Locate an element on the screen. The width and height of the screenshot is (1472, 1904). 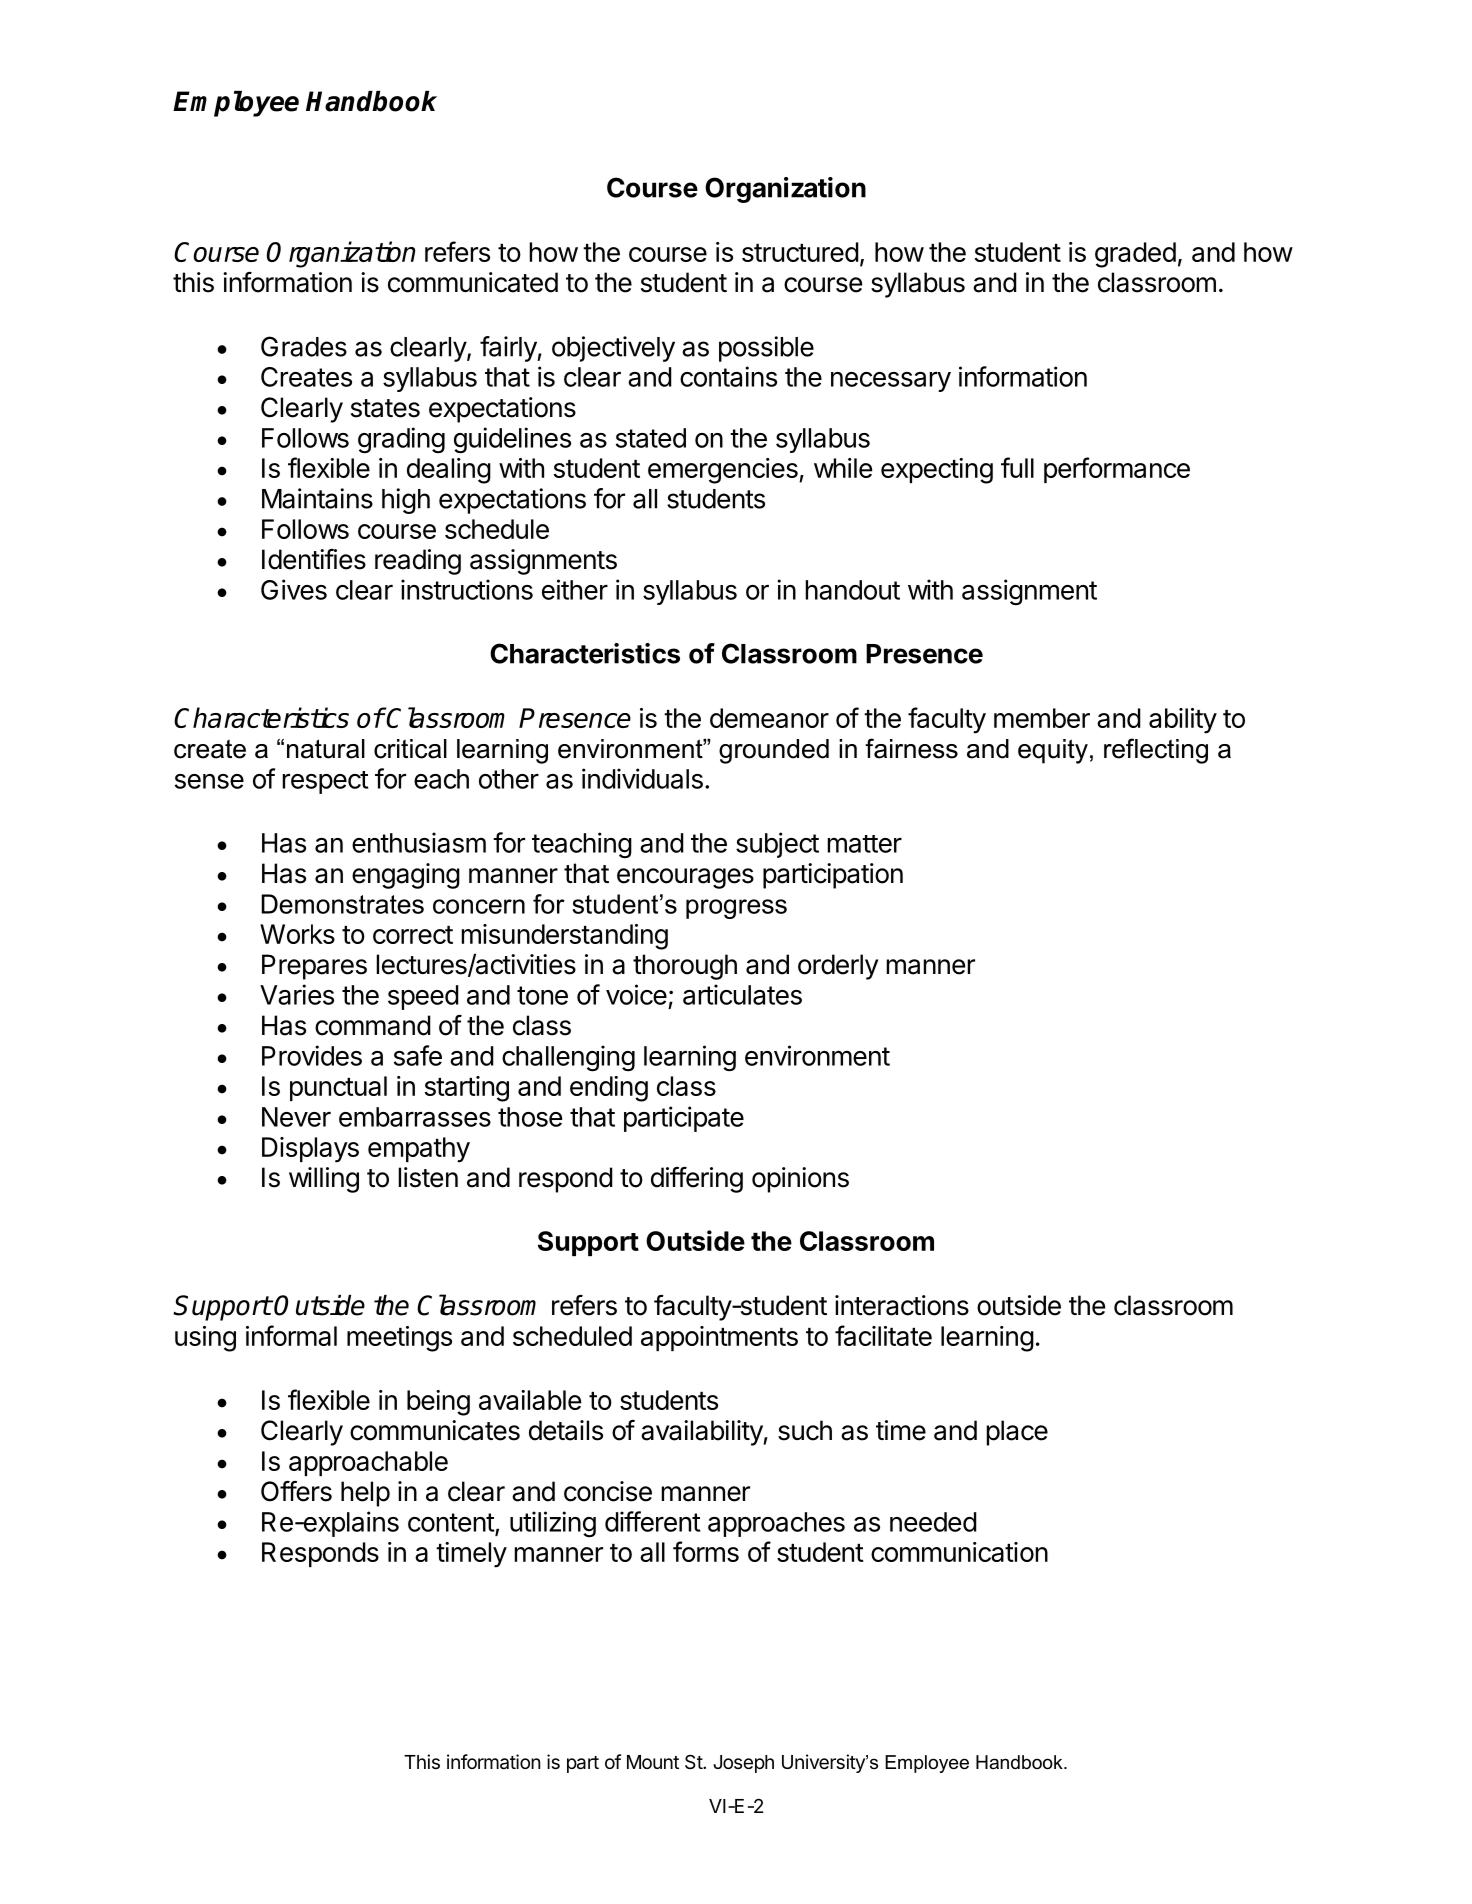
voice is located at coordinates (636, 994).
